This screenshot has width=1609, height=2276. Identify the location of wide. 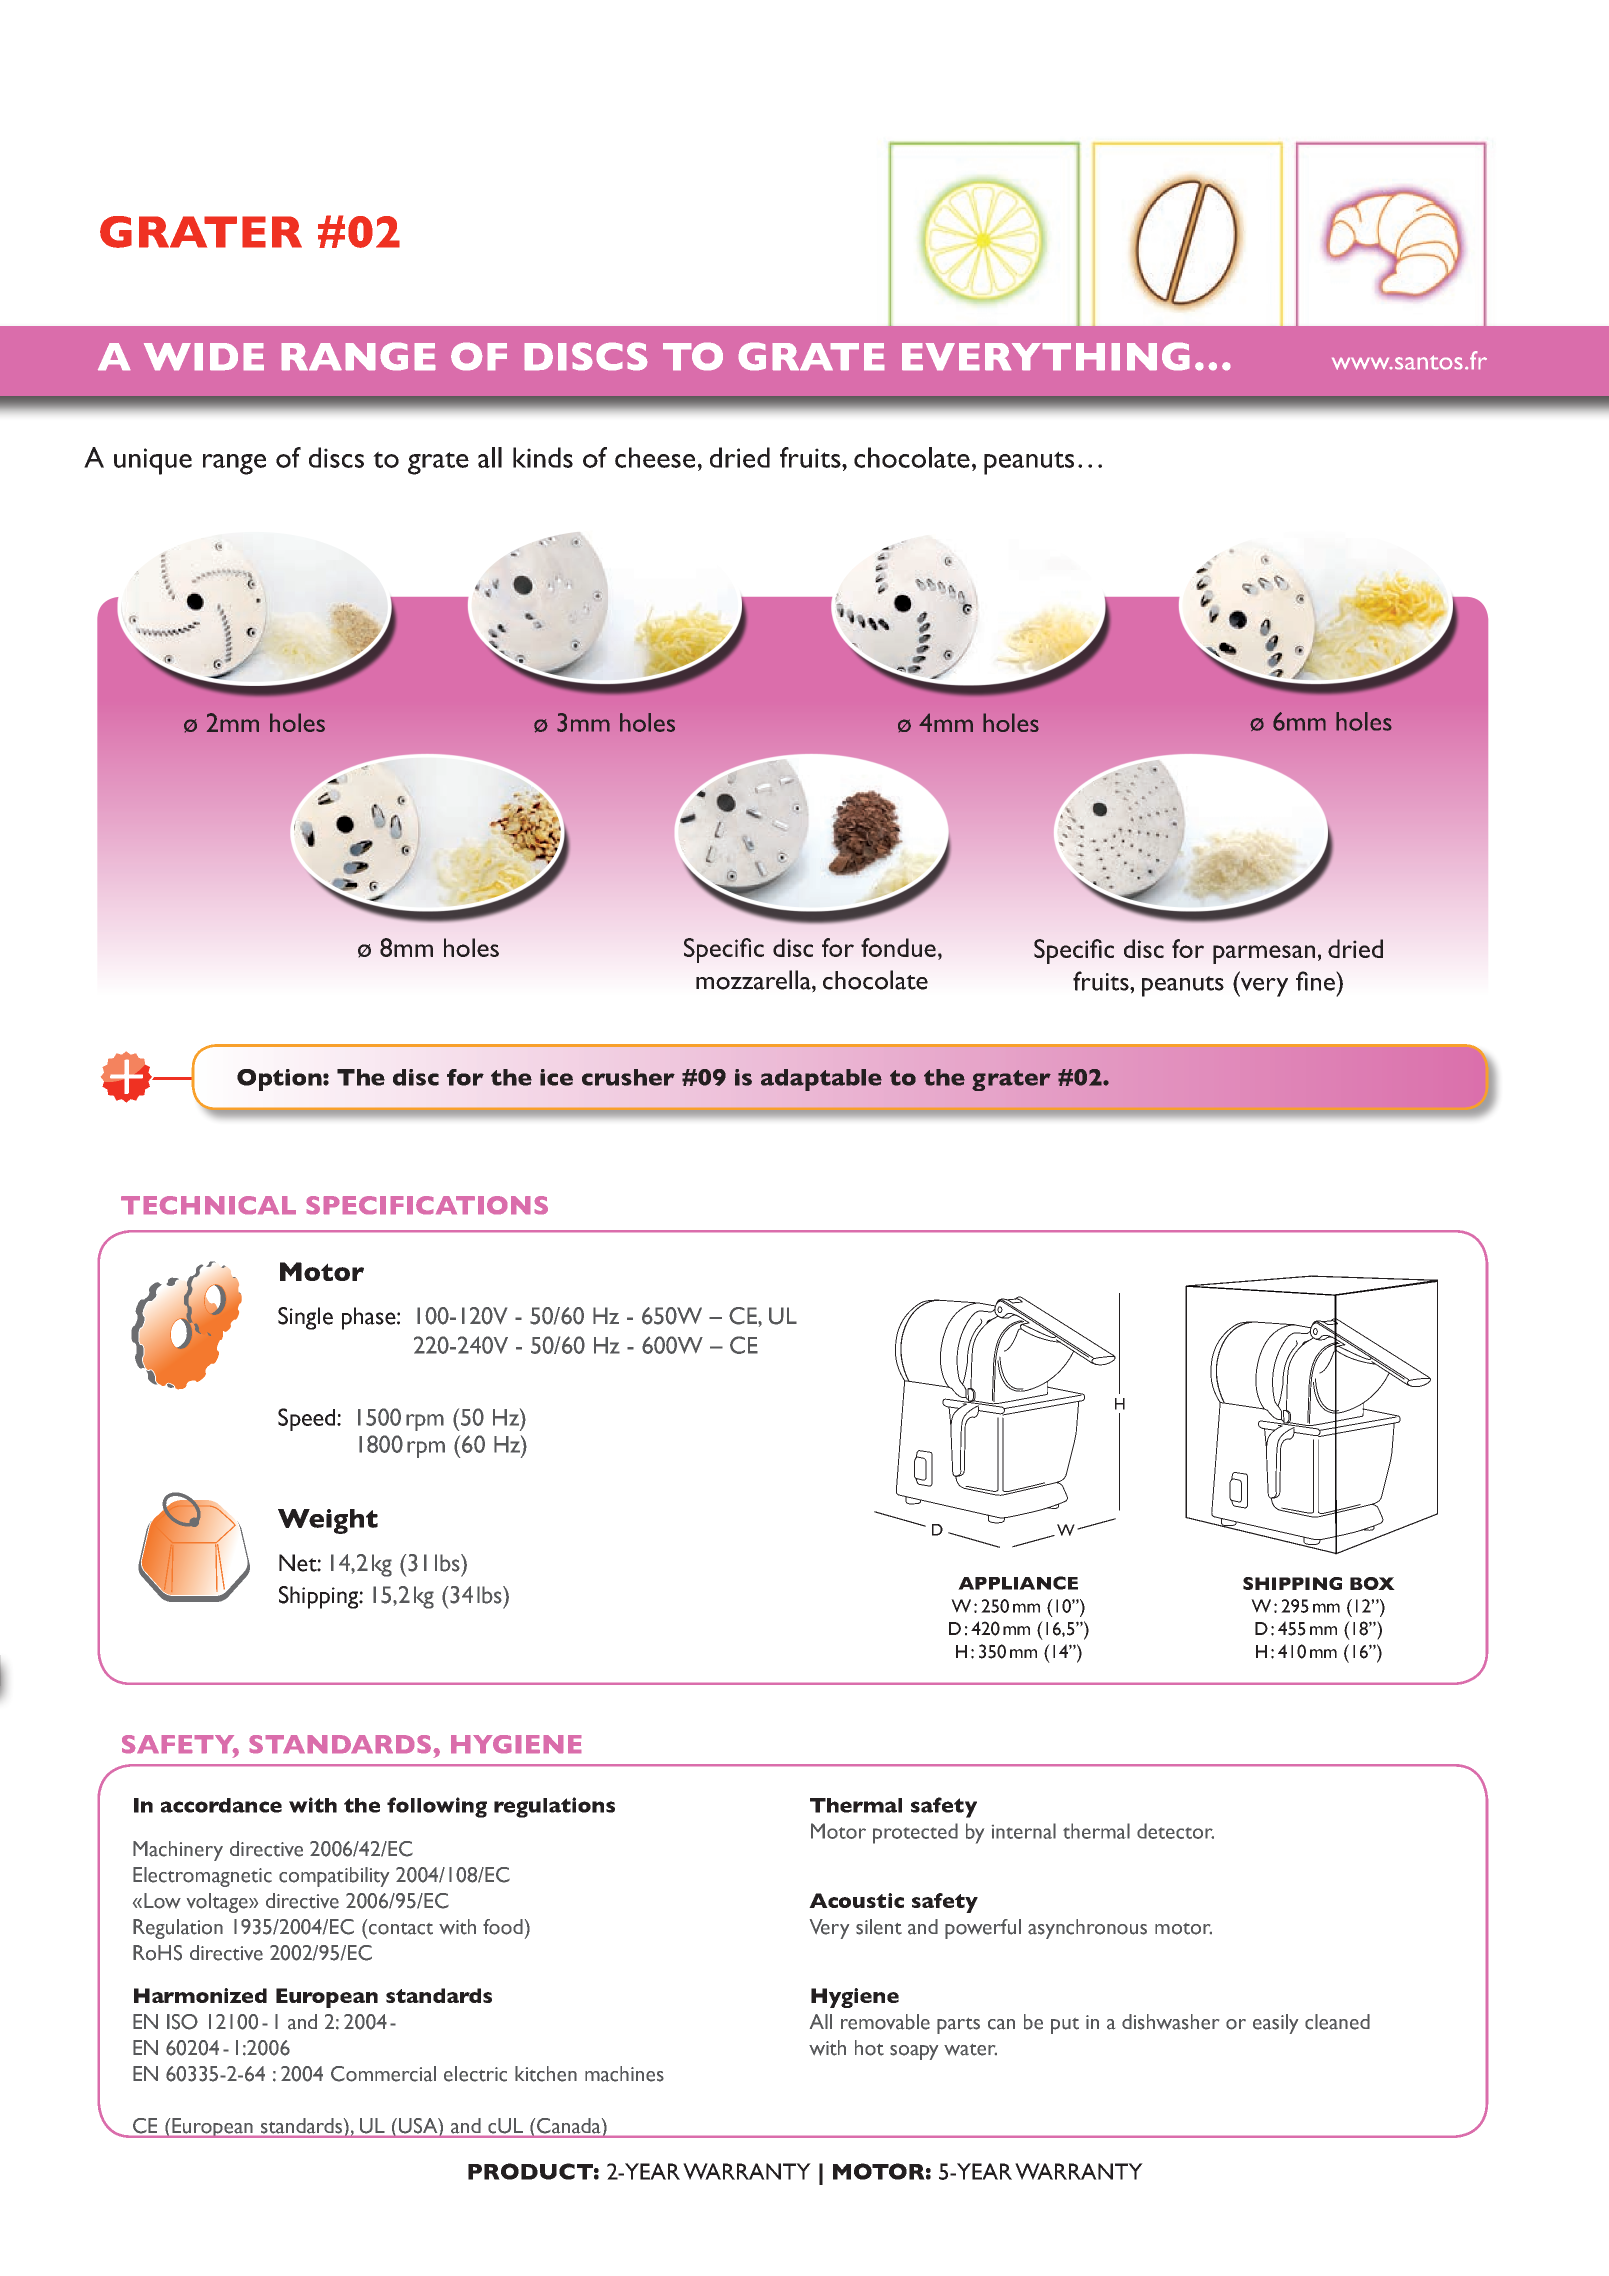
(204, 356).
